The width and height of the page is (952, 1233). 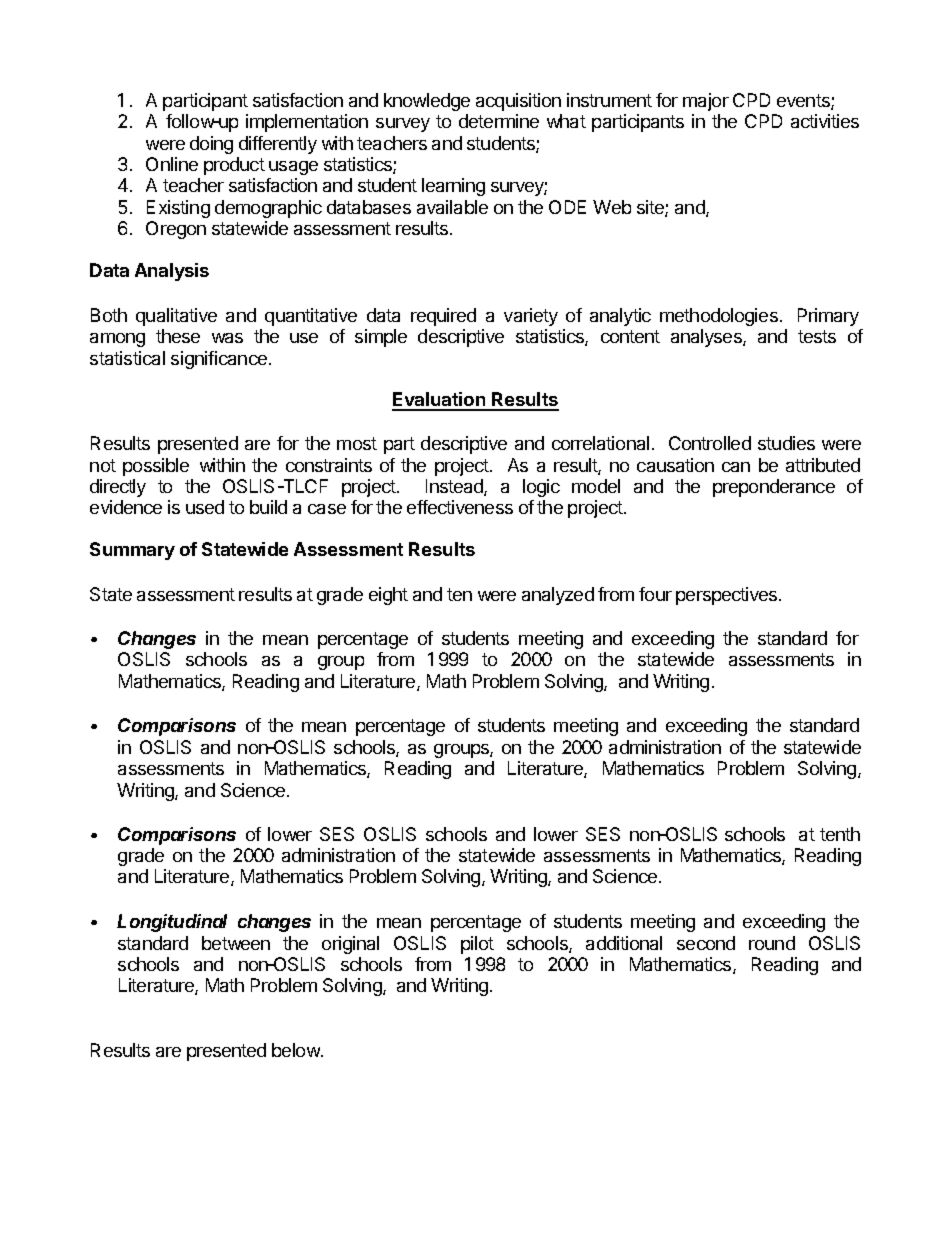 What do you see at coordinates (297, 1050) in the page?
I see `below` at bounding box center [297, 1050].
